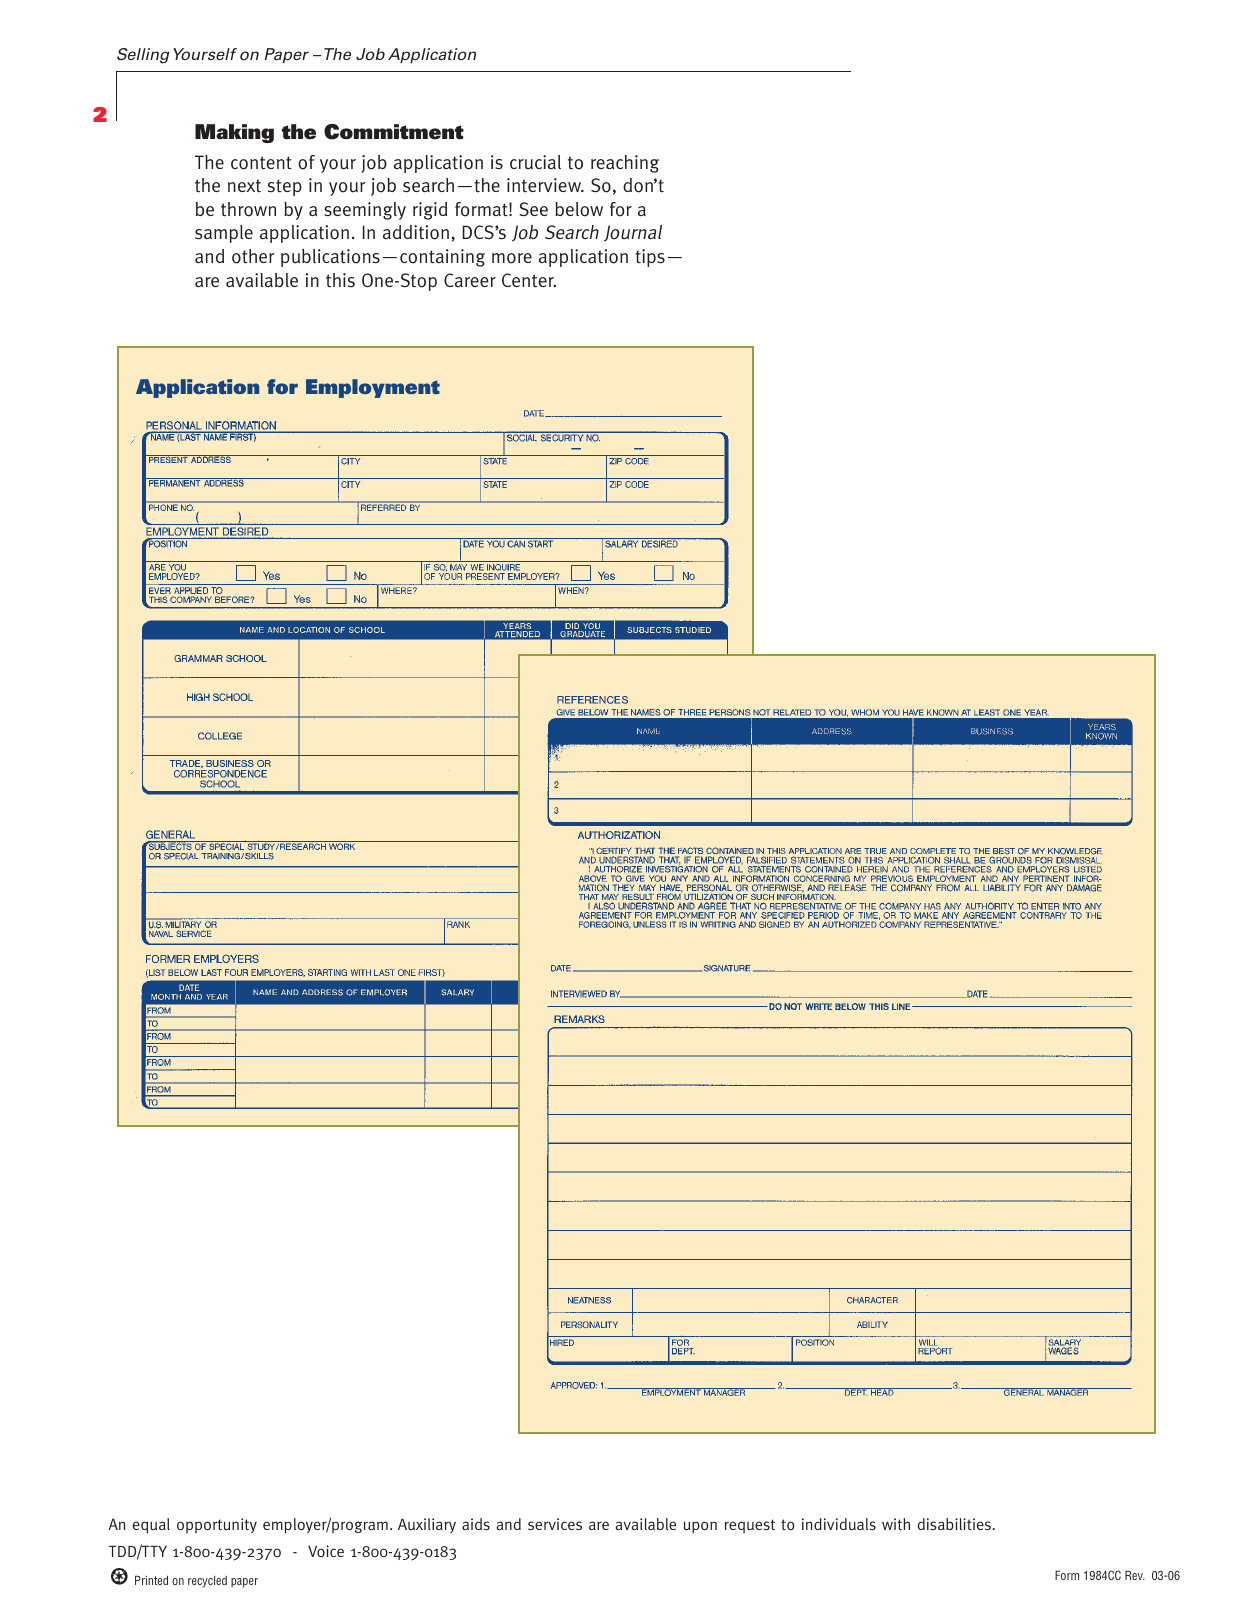 Image resolution: width=1254 pixels, height=1623 pixels. Describe the element at coordinates (625, 164) in the page. I see `reaching` at that location.
